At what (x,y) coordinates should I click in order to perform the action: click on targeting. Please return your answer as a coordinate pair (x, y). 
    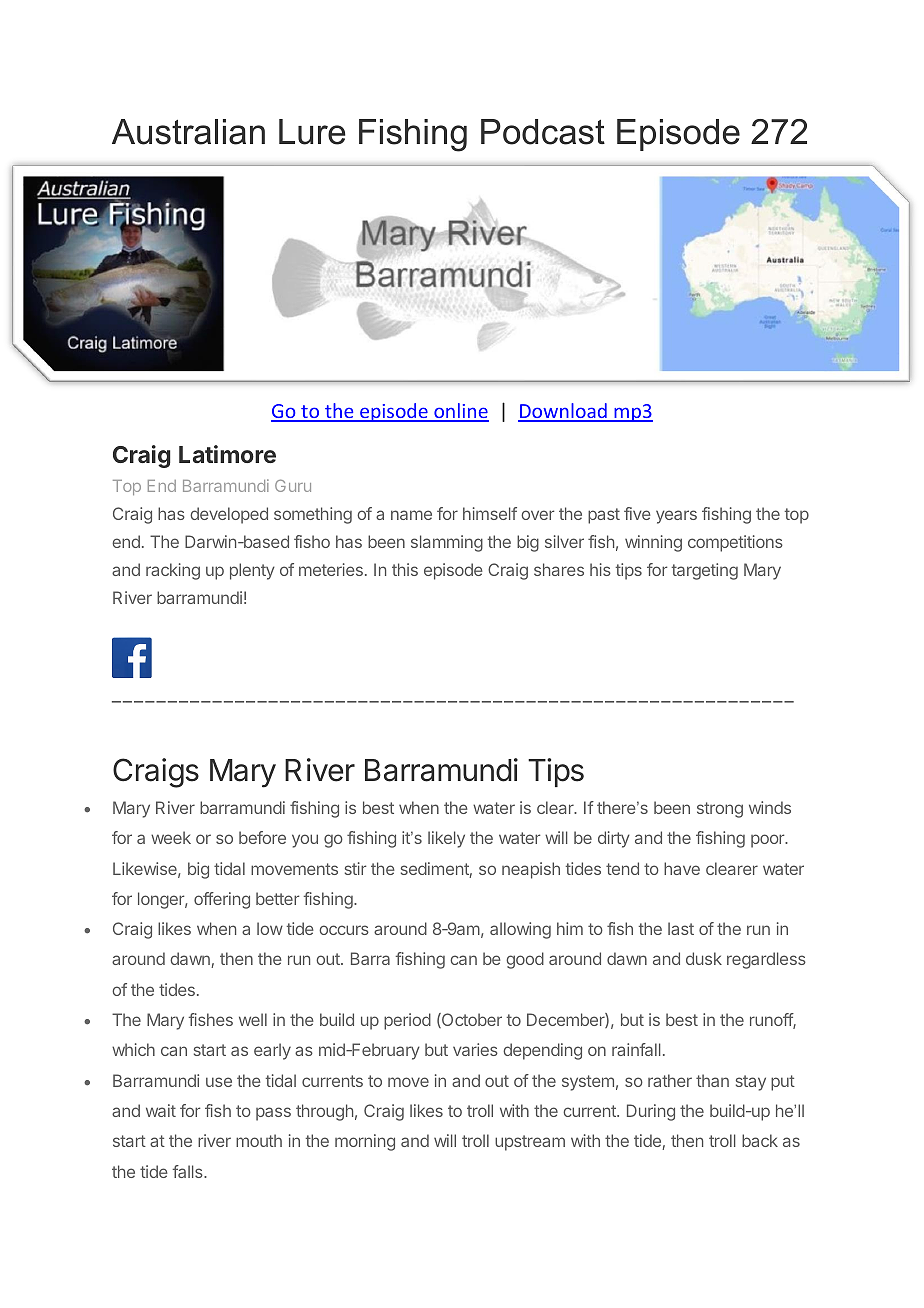
    Looking at the image, I should click on (705, 571).
